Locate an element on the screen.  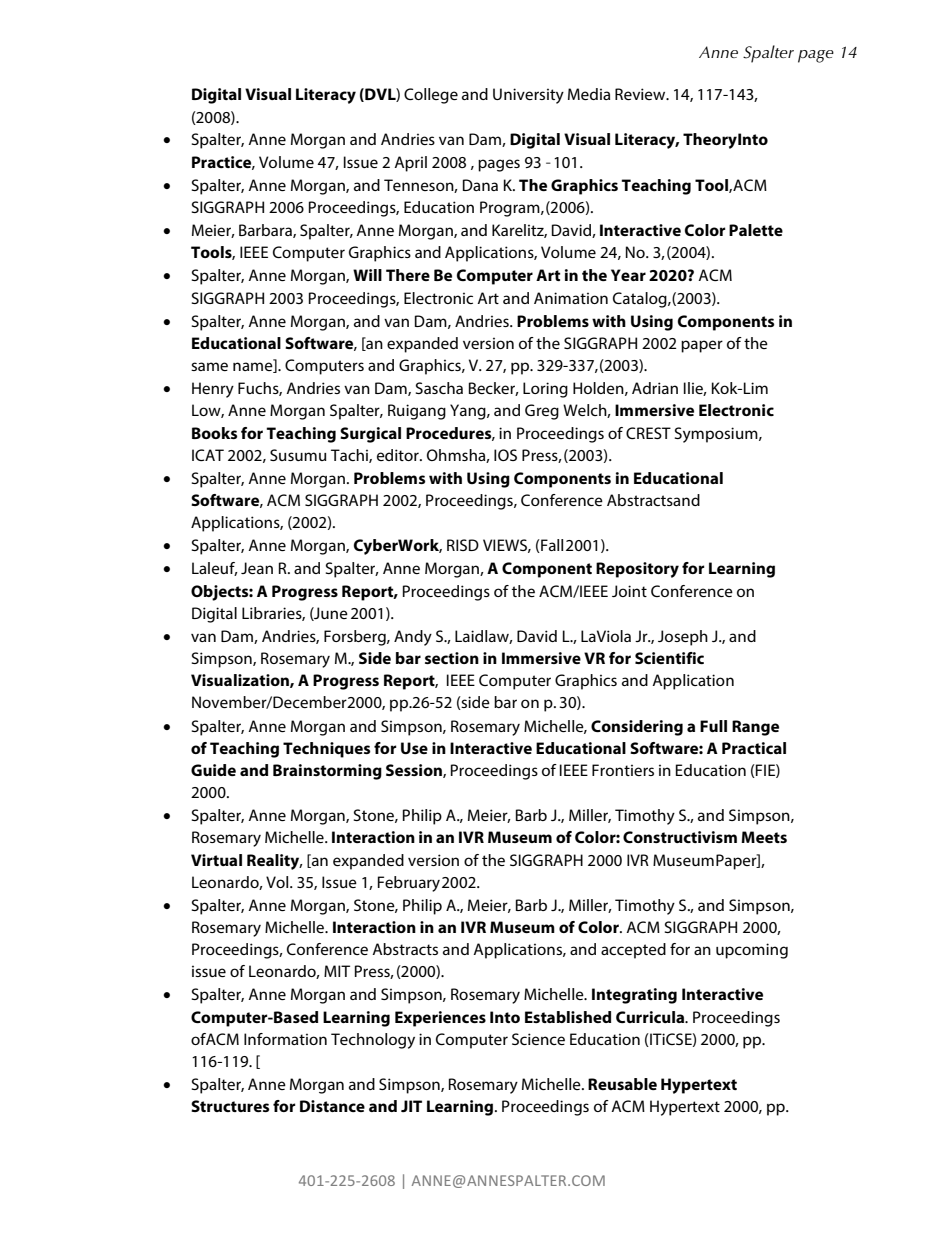
Science is located at coordinates (538, 1039).
